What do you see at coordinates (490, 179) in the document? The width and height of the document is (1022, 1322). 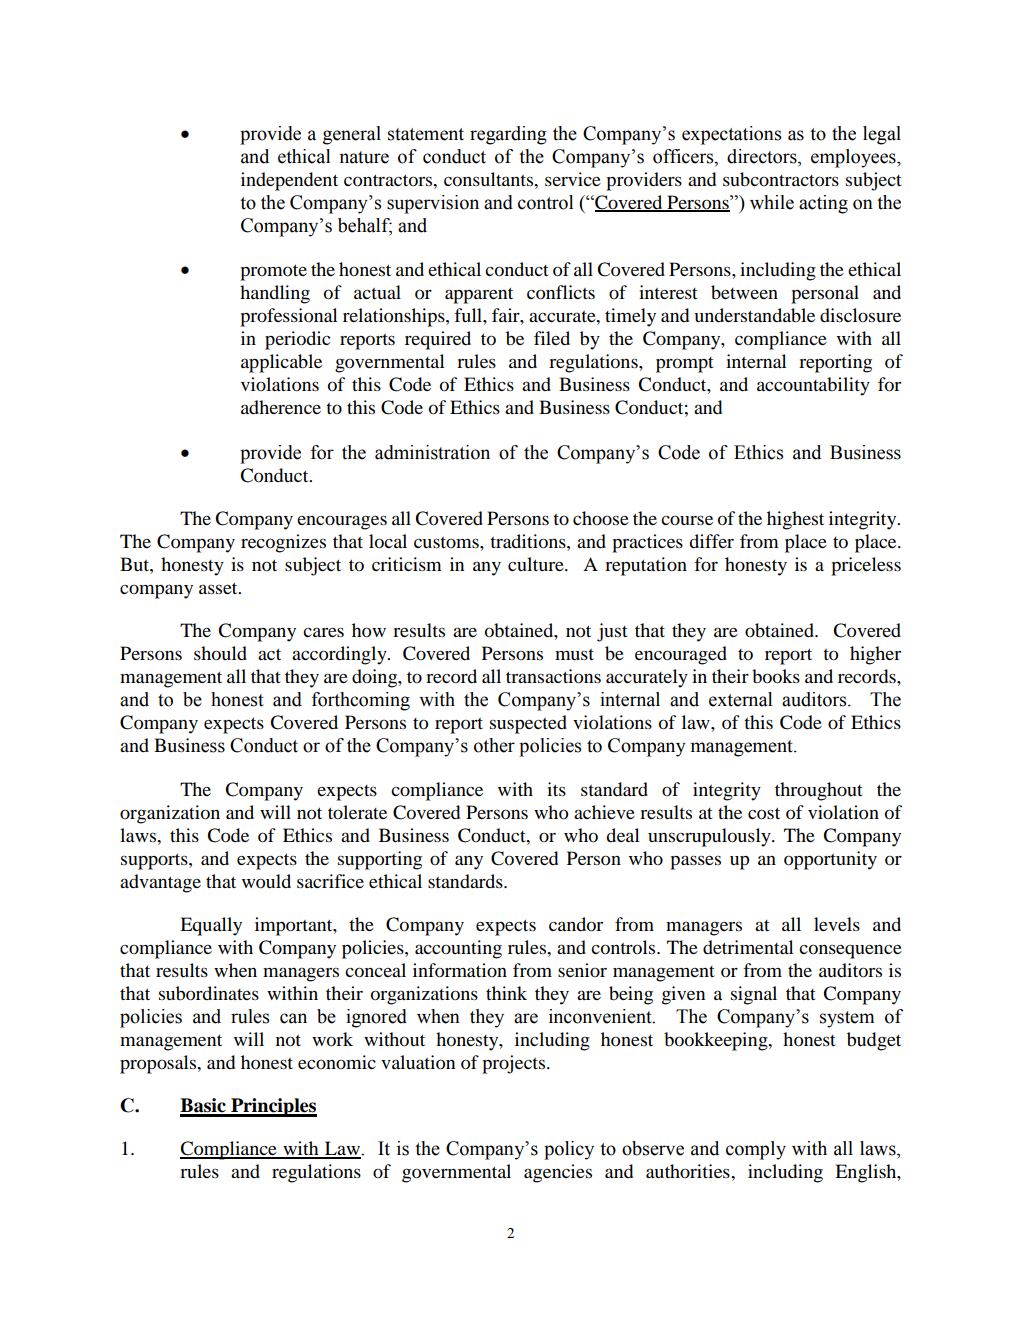 I see `consultants` at bounding box center [490, 179].
